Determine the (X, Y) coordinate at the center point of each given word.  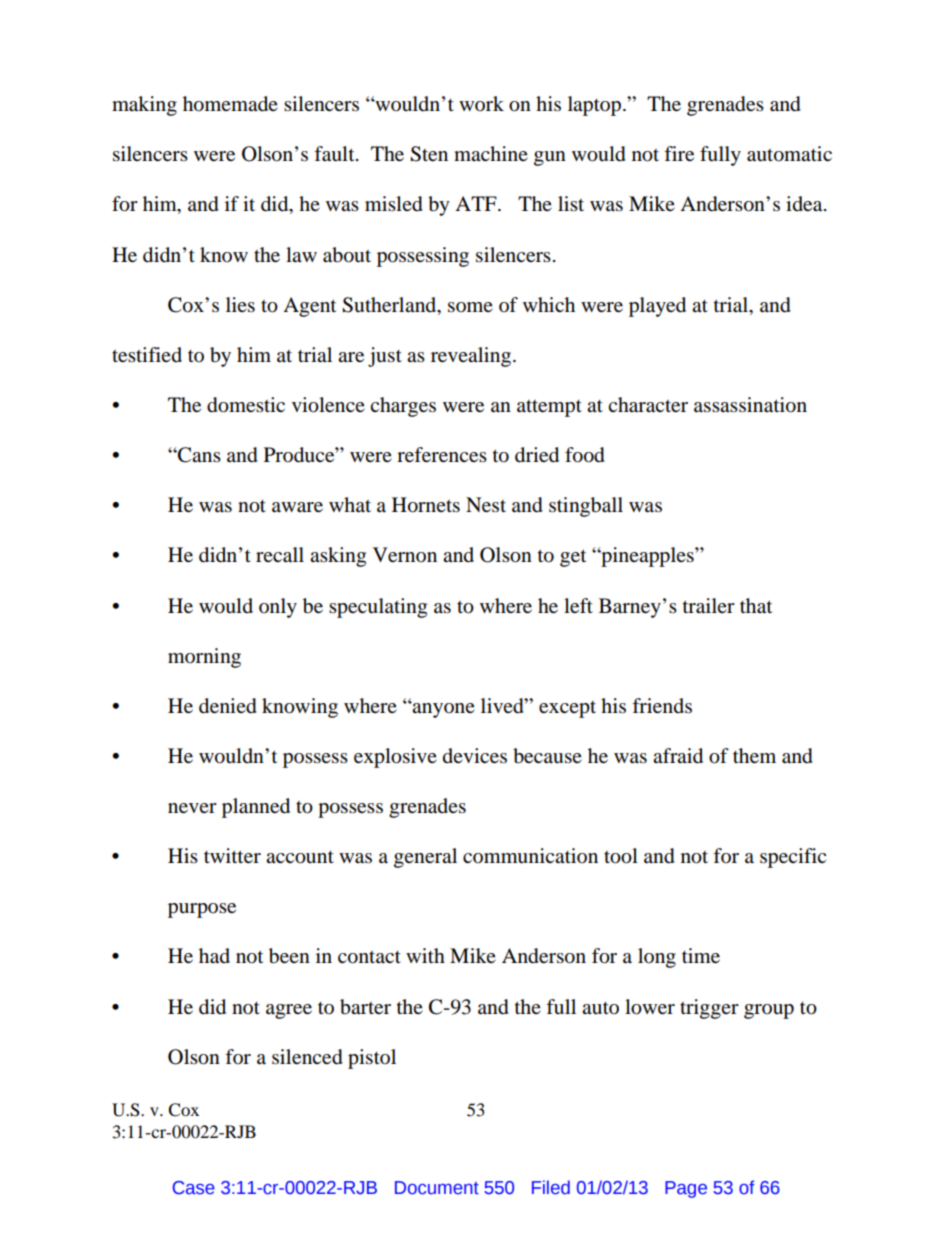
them (754, 756)
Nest (486, 505)
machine (491, 153)
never (192, 808)
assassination (750, 405)
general (425, 858)
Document (437, 1188)
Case (194, 1188)
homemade (230, 104)
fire (679, 153)
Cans (198, 455)
